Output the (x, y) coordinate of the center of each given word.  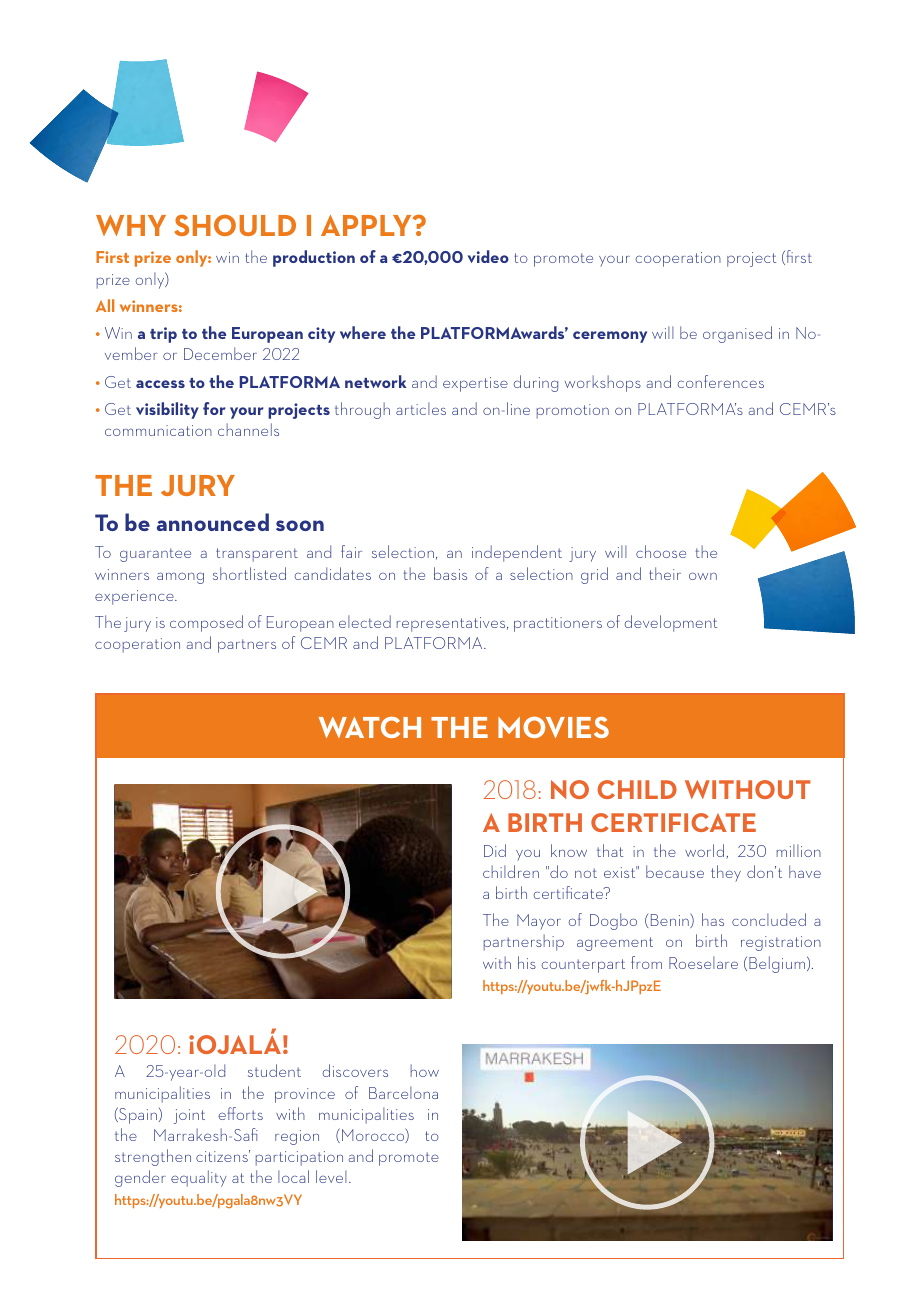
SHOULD (235, 225)
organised (737, 334)
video (488, 256)
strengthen (153, 1157)
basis (450, 573)
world (704, 850)
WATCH (370, 727)
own (703, 576)
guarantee (155, 555)
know (569, 850)
